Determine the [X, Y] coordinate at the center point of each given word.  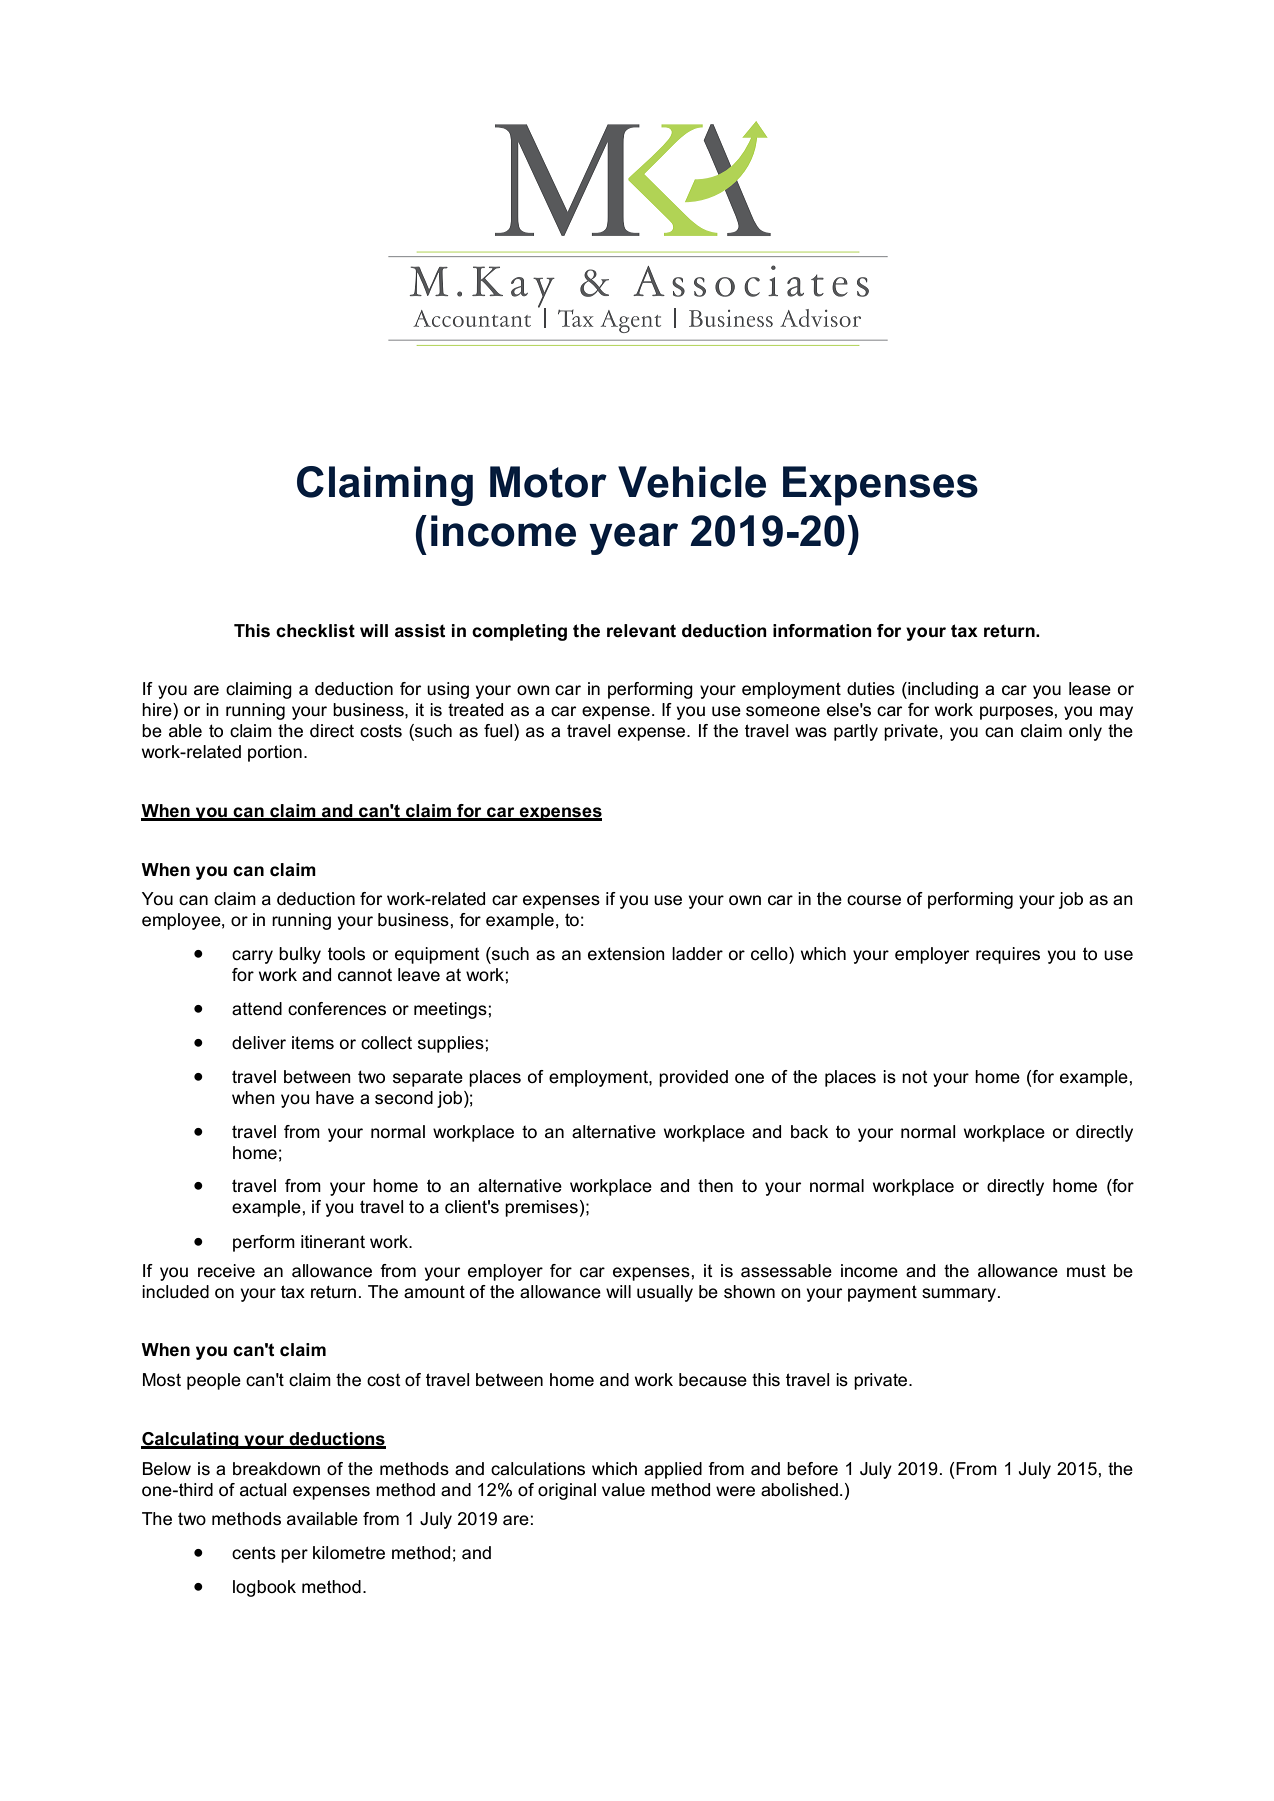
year [633, 539]
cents [254, 1553]
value [623, 1490]
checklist [315, 631]
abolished [799, 1490]
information [822, 631]
